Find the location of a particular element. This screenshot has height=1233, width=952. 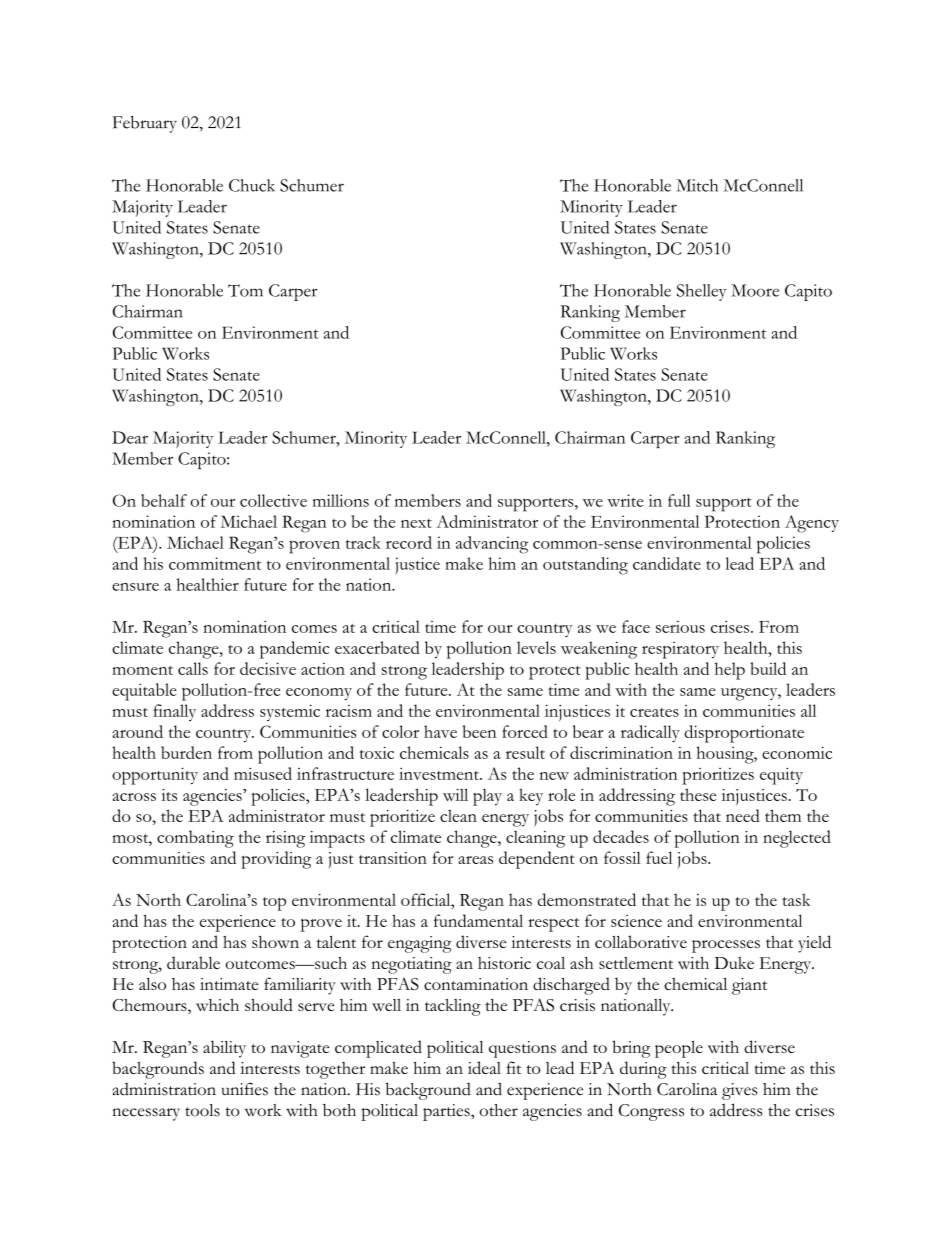

unifies is located at coordinates (244, 1089).
